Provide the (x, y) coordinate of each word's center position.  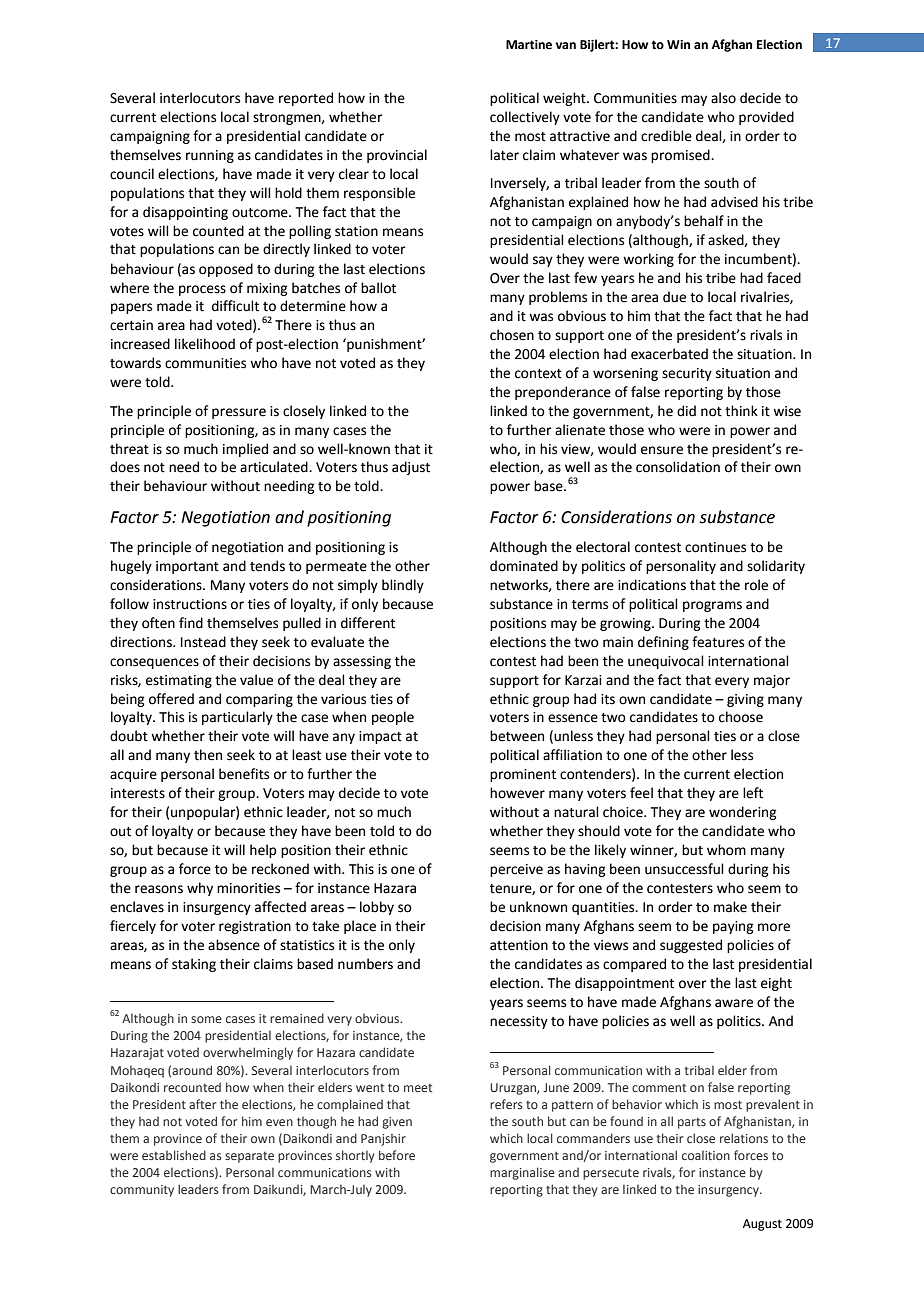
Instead (203, 642)
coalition (706, 1155)
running (210, 156)
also (723, 98)
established (174, 1155)
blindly (403, 586)
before (397, 1155)
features (718, 642)
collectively (525, 118)
